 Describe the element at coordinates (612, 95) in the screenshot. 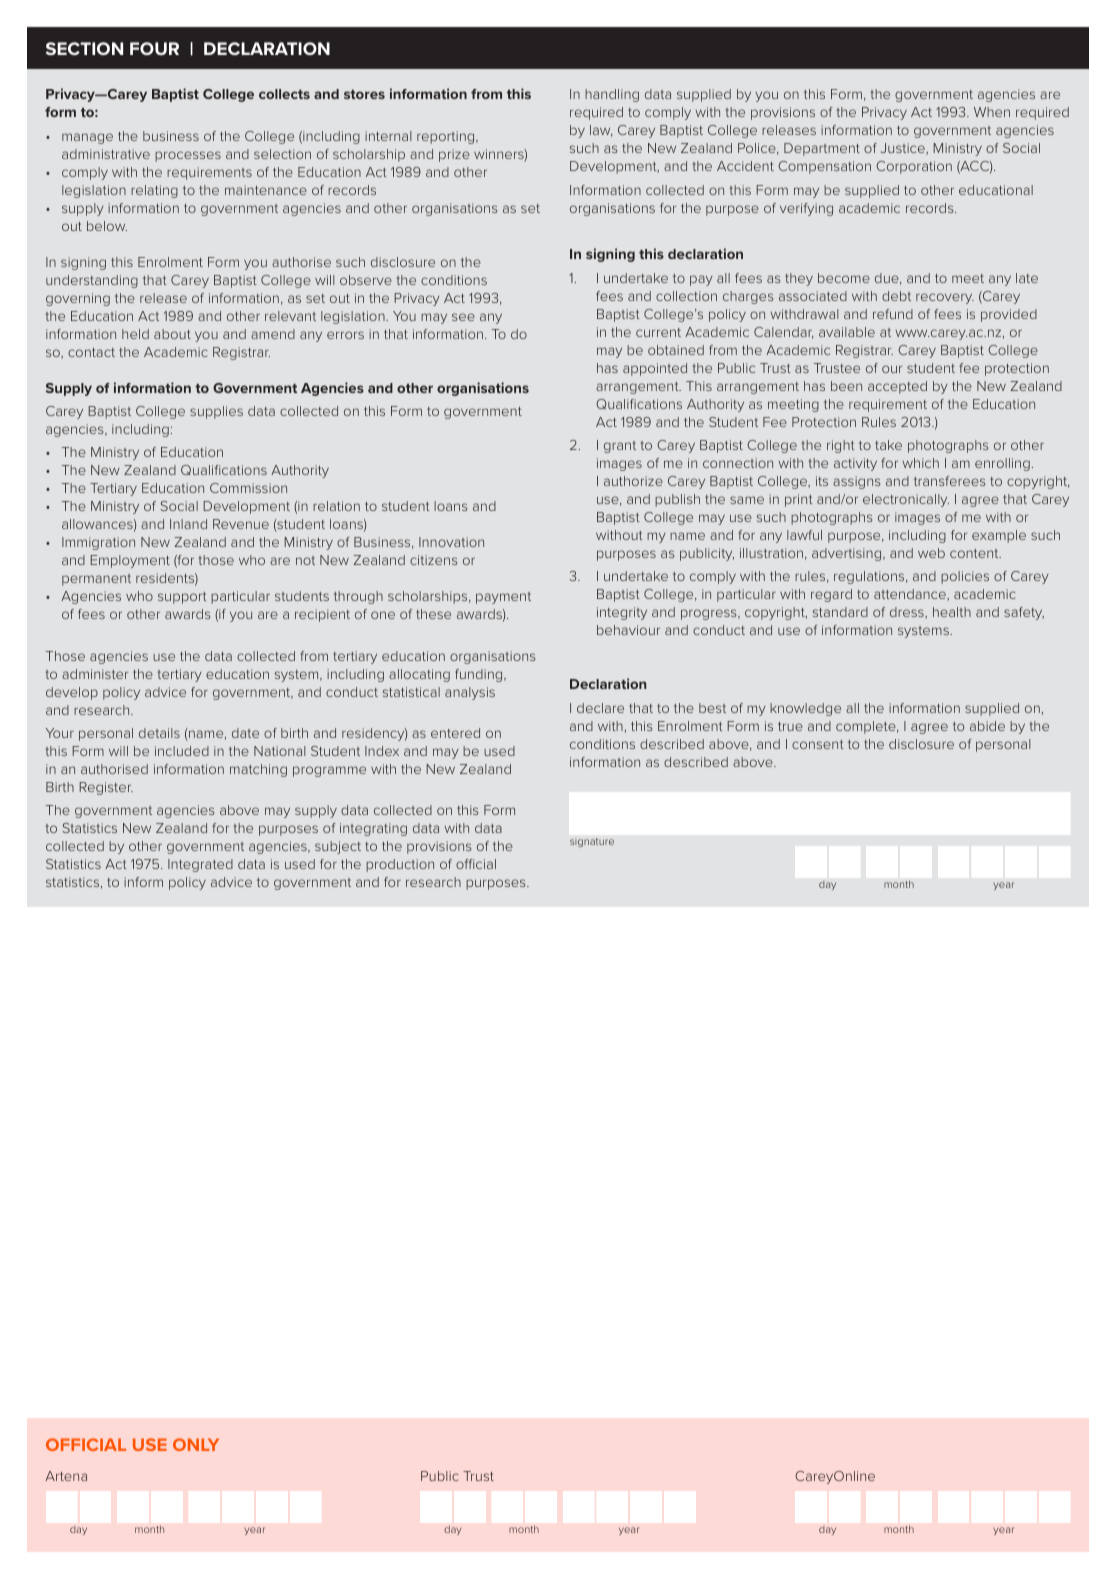

I see `handling` at that location.
